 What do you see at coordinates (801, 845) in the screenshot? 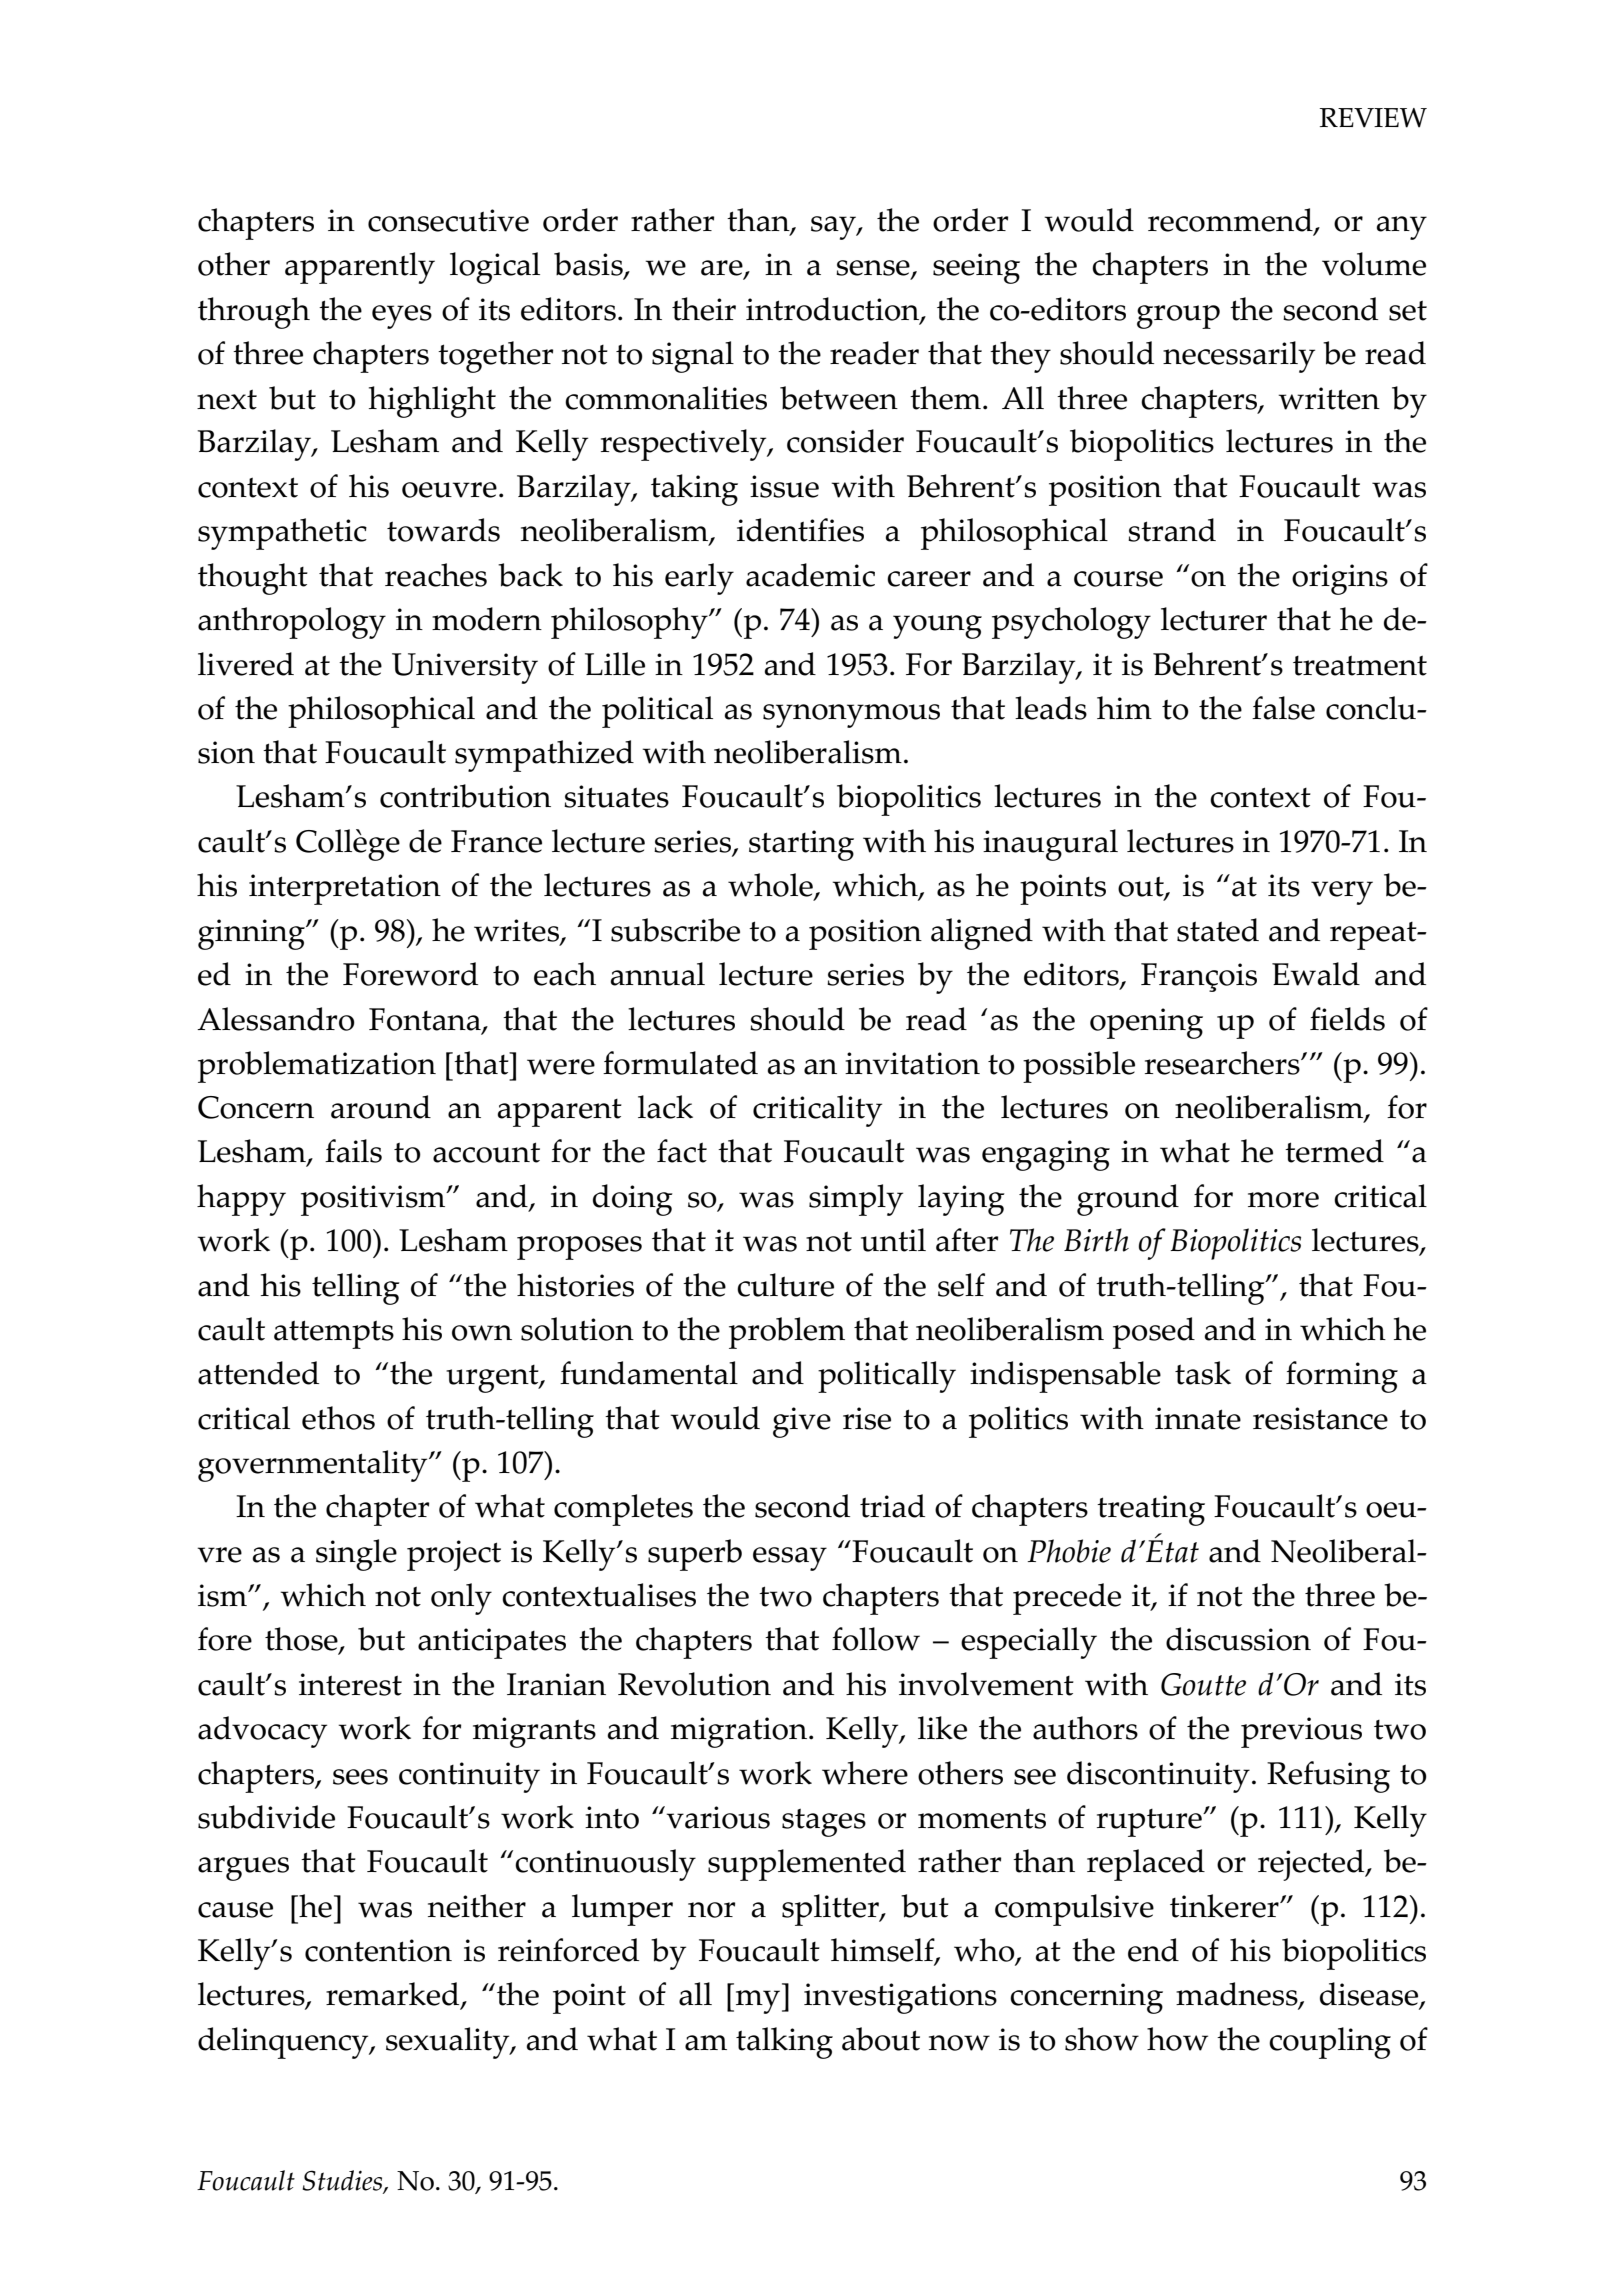
I see `starting` at bounding box center [801, 845].
